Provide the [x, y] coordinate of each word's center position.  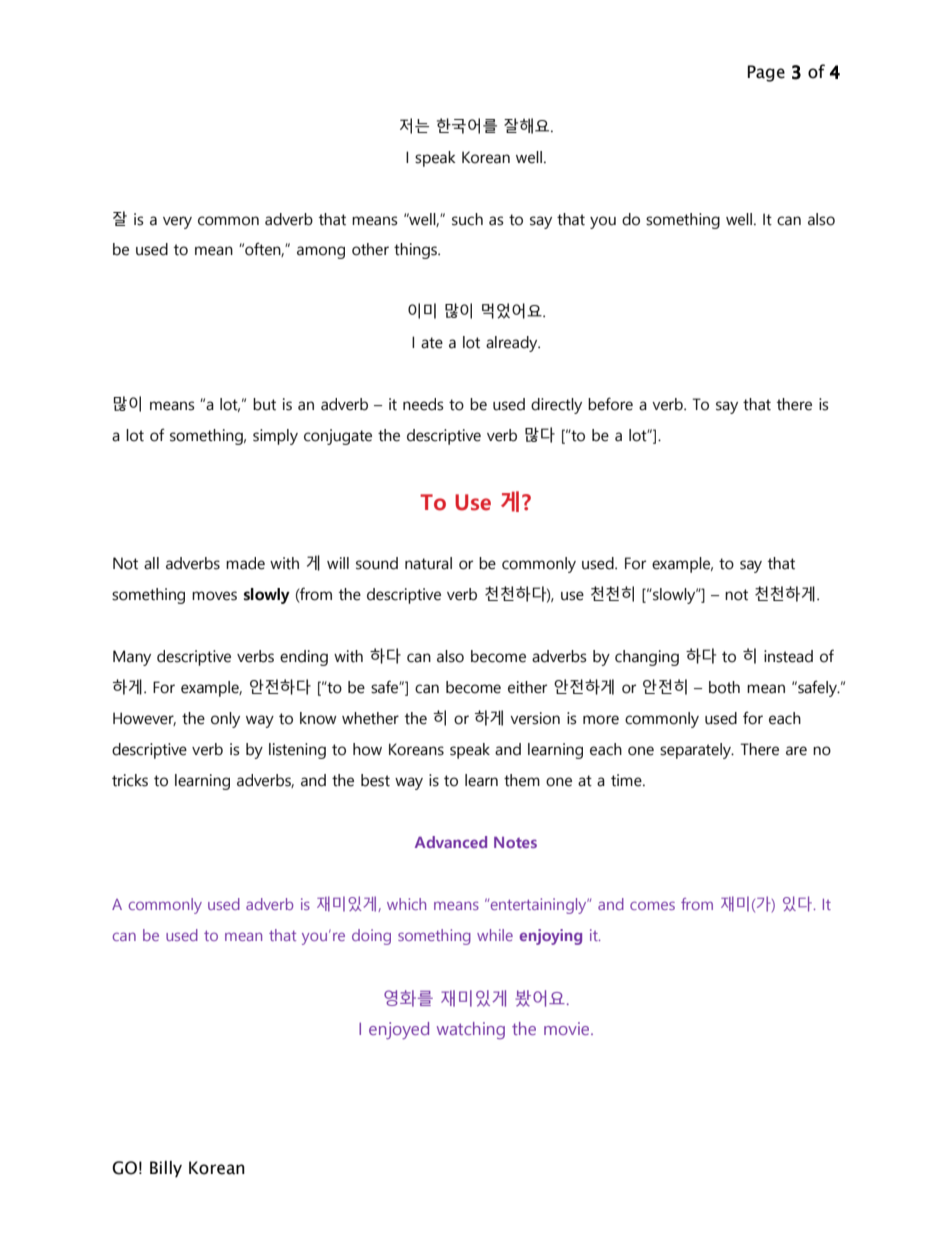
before [610, 404]
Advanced [451, 842]
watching [471, 1030]
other [370, 249]
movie [568, 1028]
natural [428, 563]
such [467, 219]
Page [766, 73]
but [264, 404]
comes [652, 905]
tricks [130, 780]
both [724, 687]
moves [214, 596]
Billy [166, 1169]
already [513, 344]
